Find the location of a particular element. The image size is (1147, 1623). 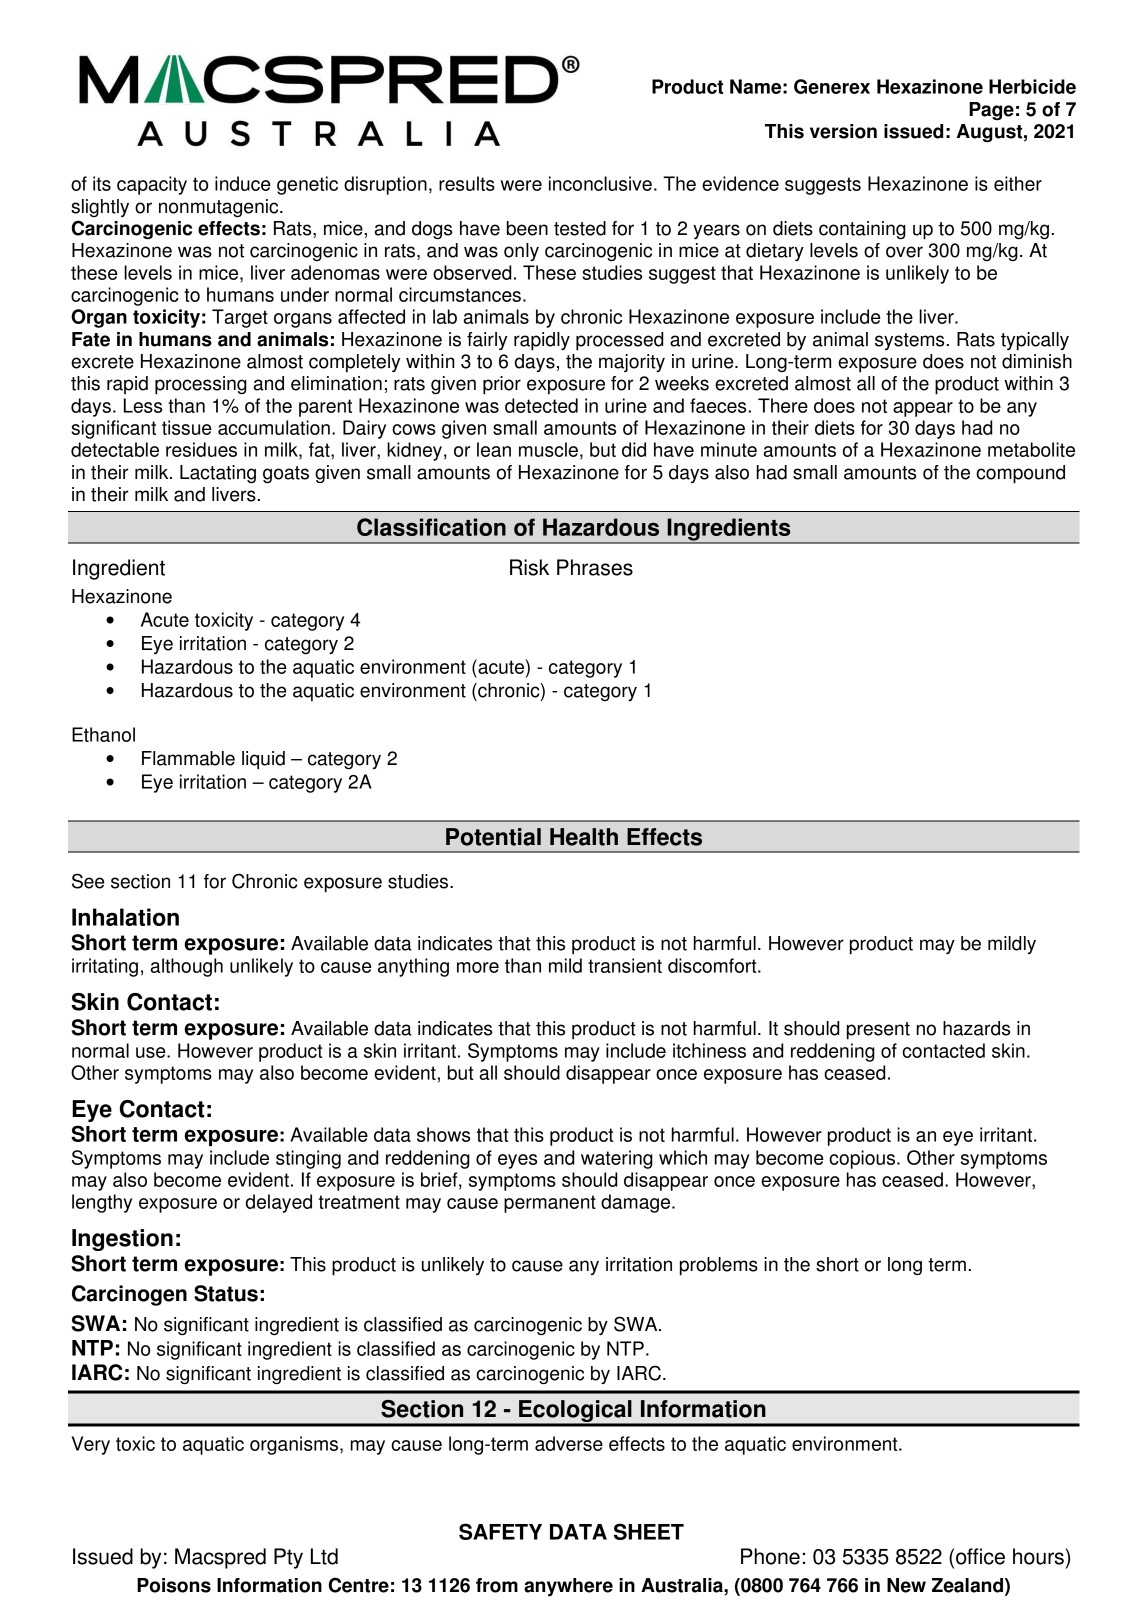

inconclusive is located at coordinates (600, 183).
